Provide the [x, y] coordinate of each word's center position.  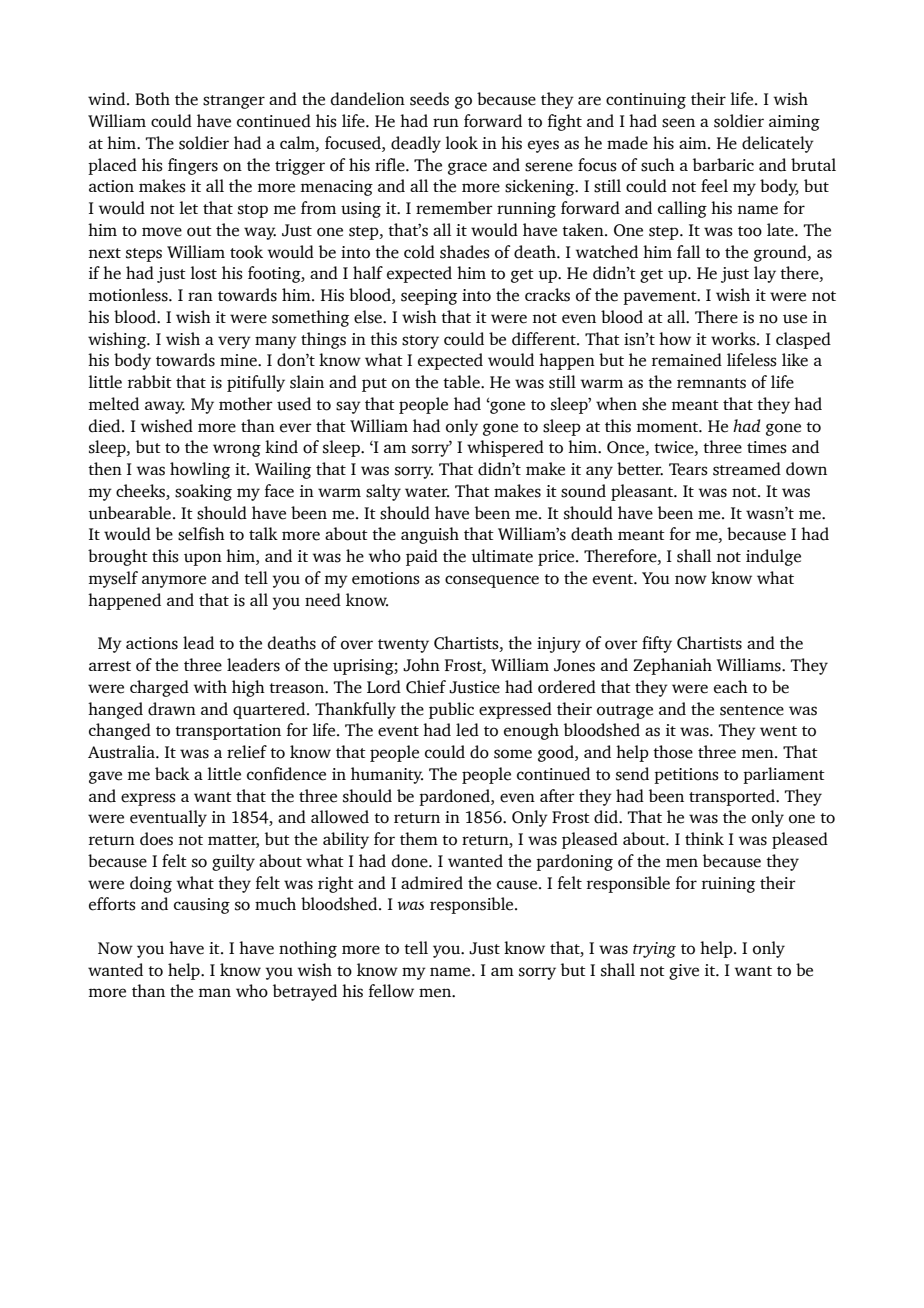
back [172, 773]
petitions [686, 776]
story [420, 342]
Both [152, 99]
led [467, 730]
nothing [308, 949]
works [734, 339]
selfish [201, 534]
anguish [430, 535]
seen [678, 123]
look [462, 143]
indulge [773, 557]
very [234, 342]
